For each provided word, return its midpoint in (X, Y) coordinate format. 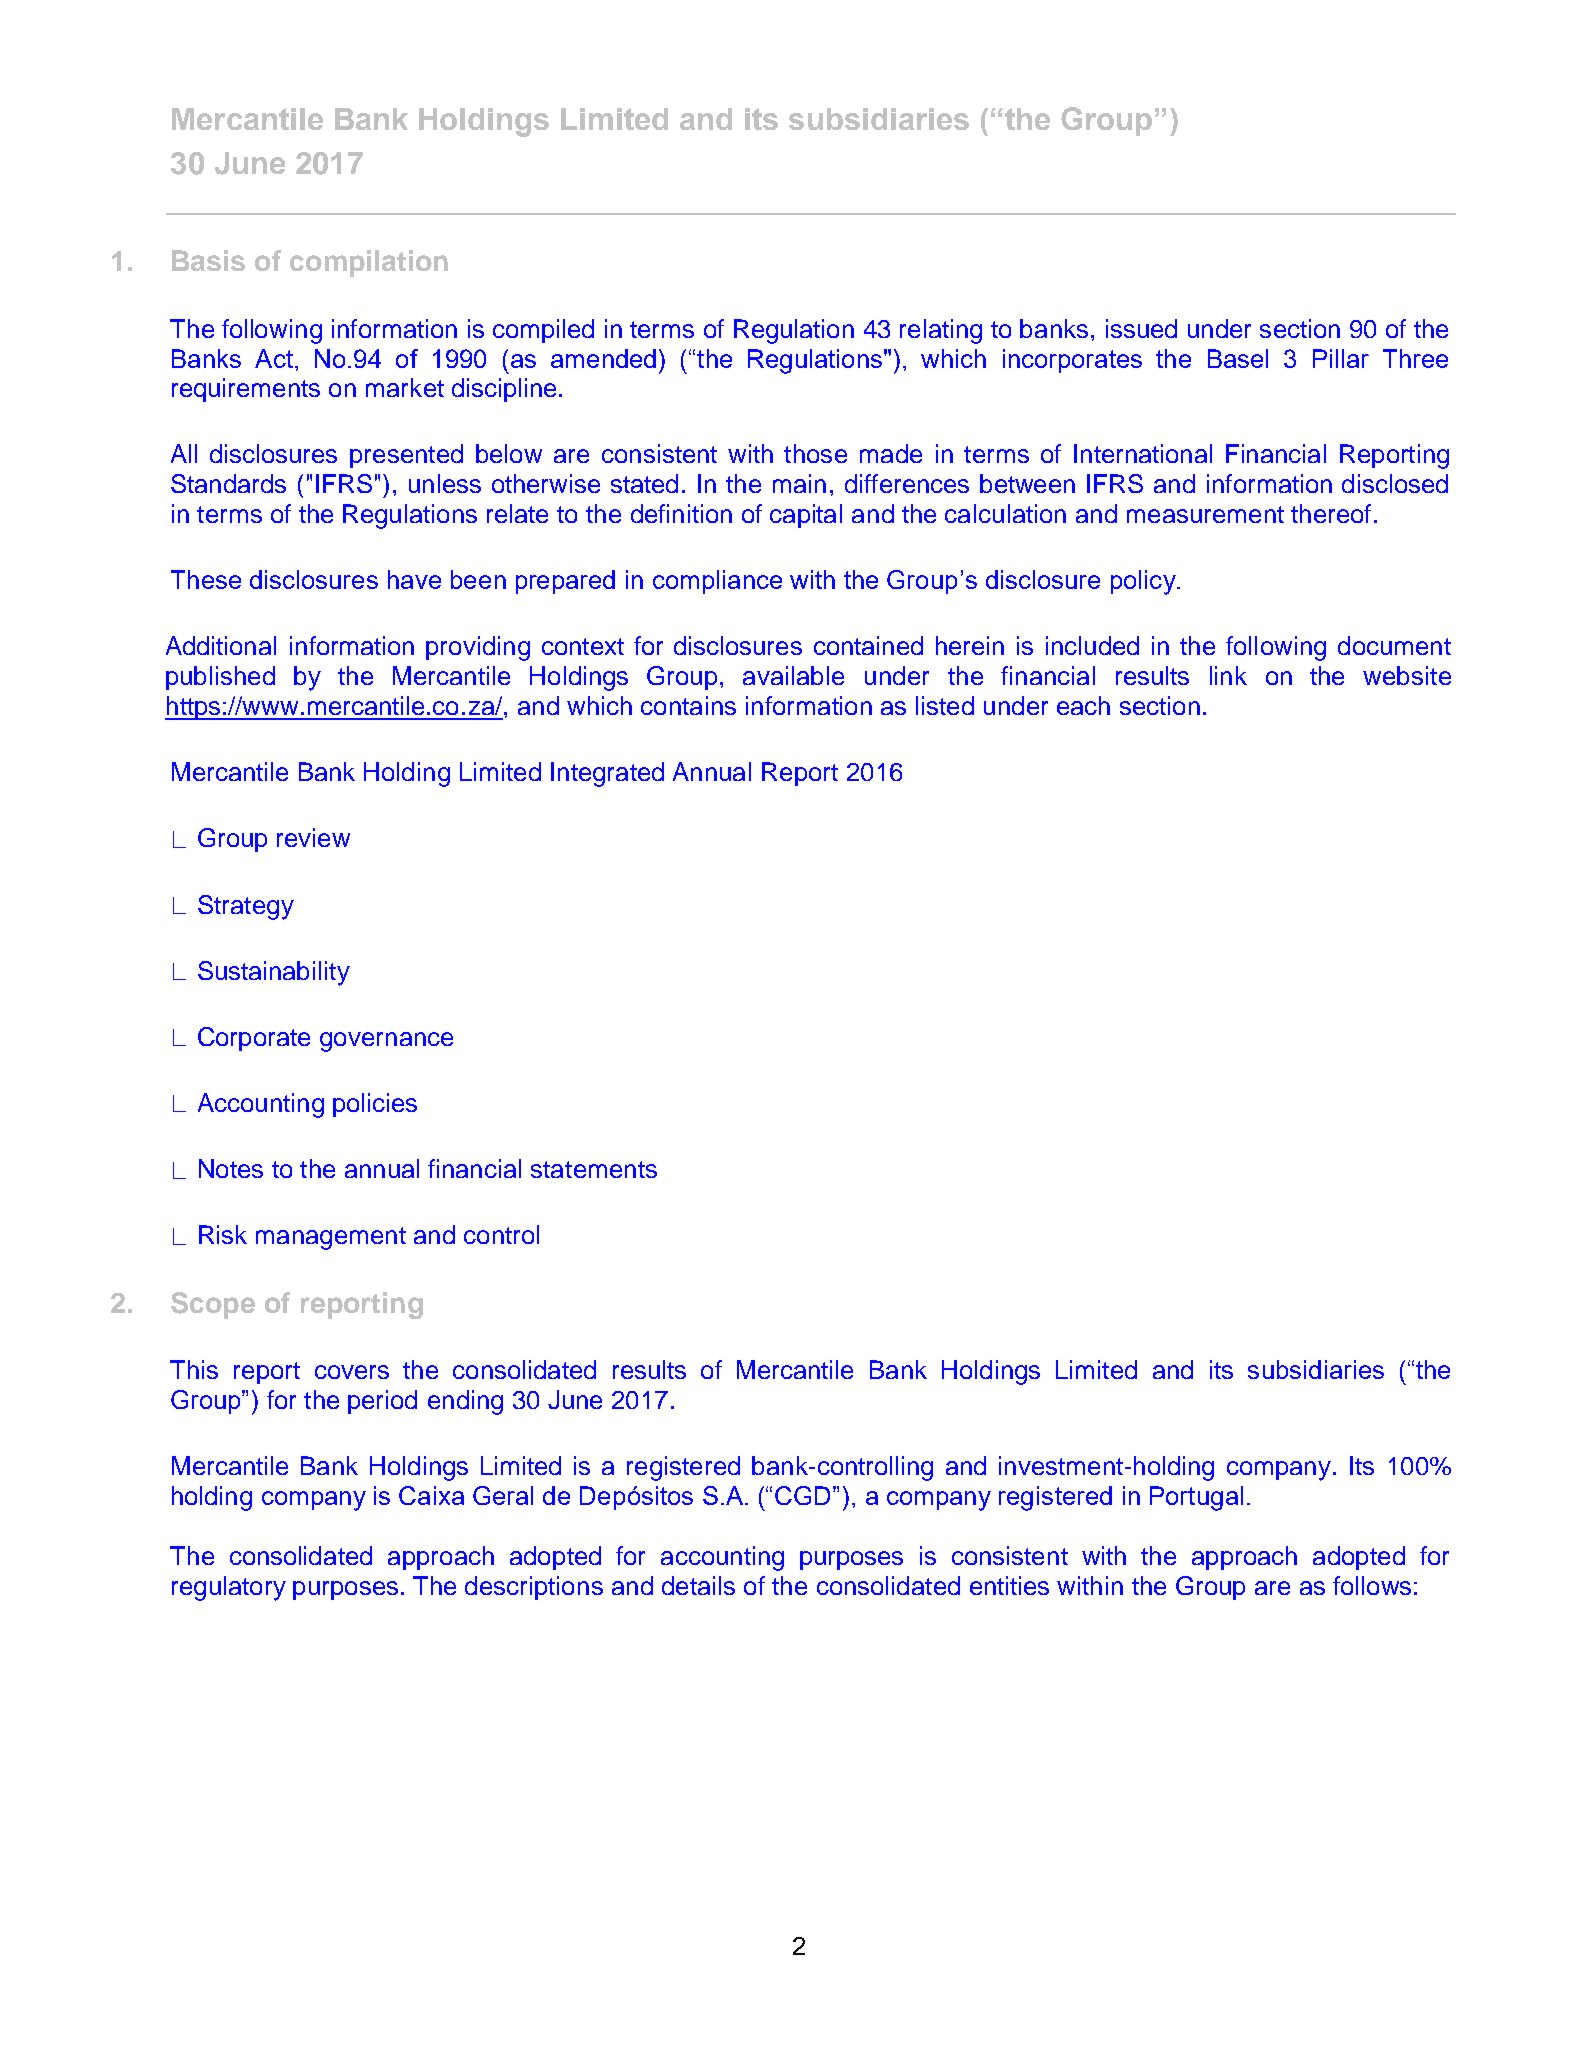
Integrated (607, 774)
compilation (369, 263)
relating (941, 331)
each (1083, 705)
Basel (1238, 358)
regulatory (229, 1588)
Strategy (246, 907)
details (698, 1585)
